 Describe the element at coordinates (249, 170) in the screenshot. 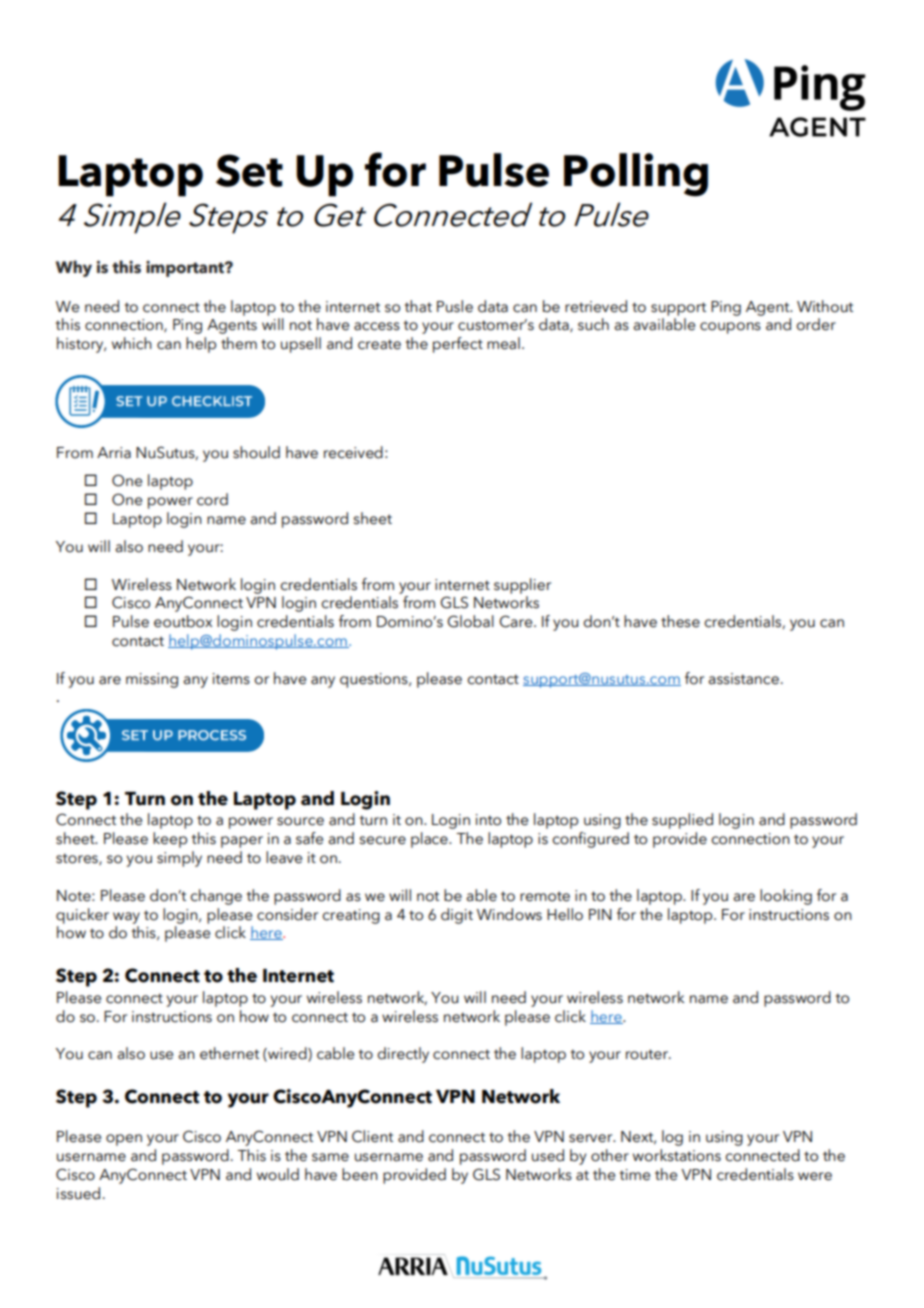

I see `Set` at that location.
